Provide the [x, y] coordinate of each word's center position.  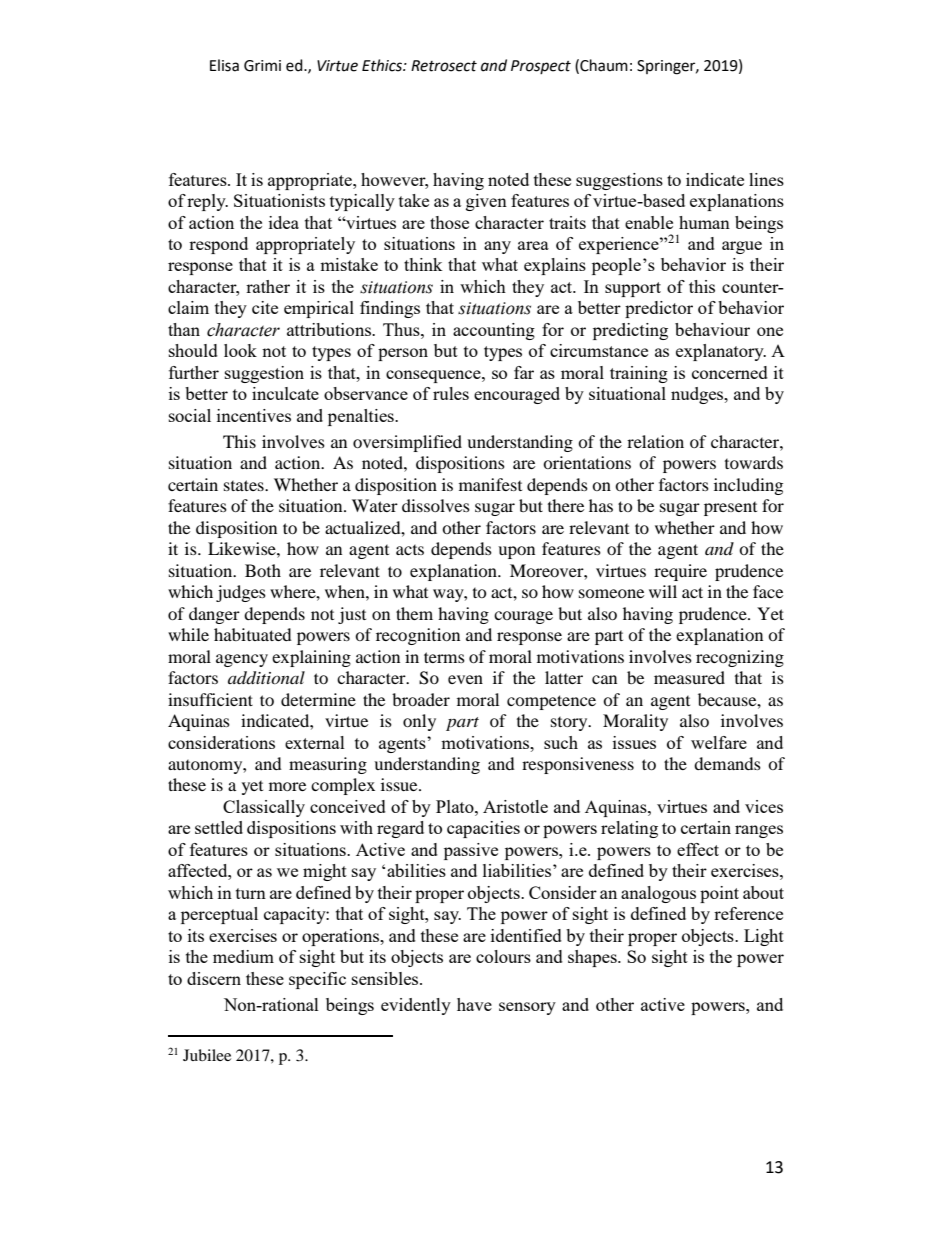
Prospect [541, 67]
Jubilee [207, 1055]
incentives [254, 415]
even [465, 679]
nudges [698, 395]
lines [766, 179]
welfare [719, 742]
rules [451, 393]
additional [266, 678]
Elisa [224, 65]
